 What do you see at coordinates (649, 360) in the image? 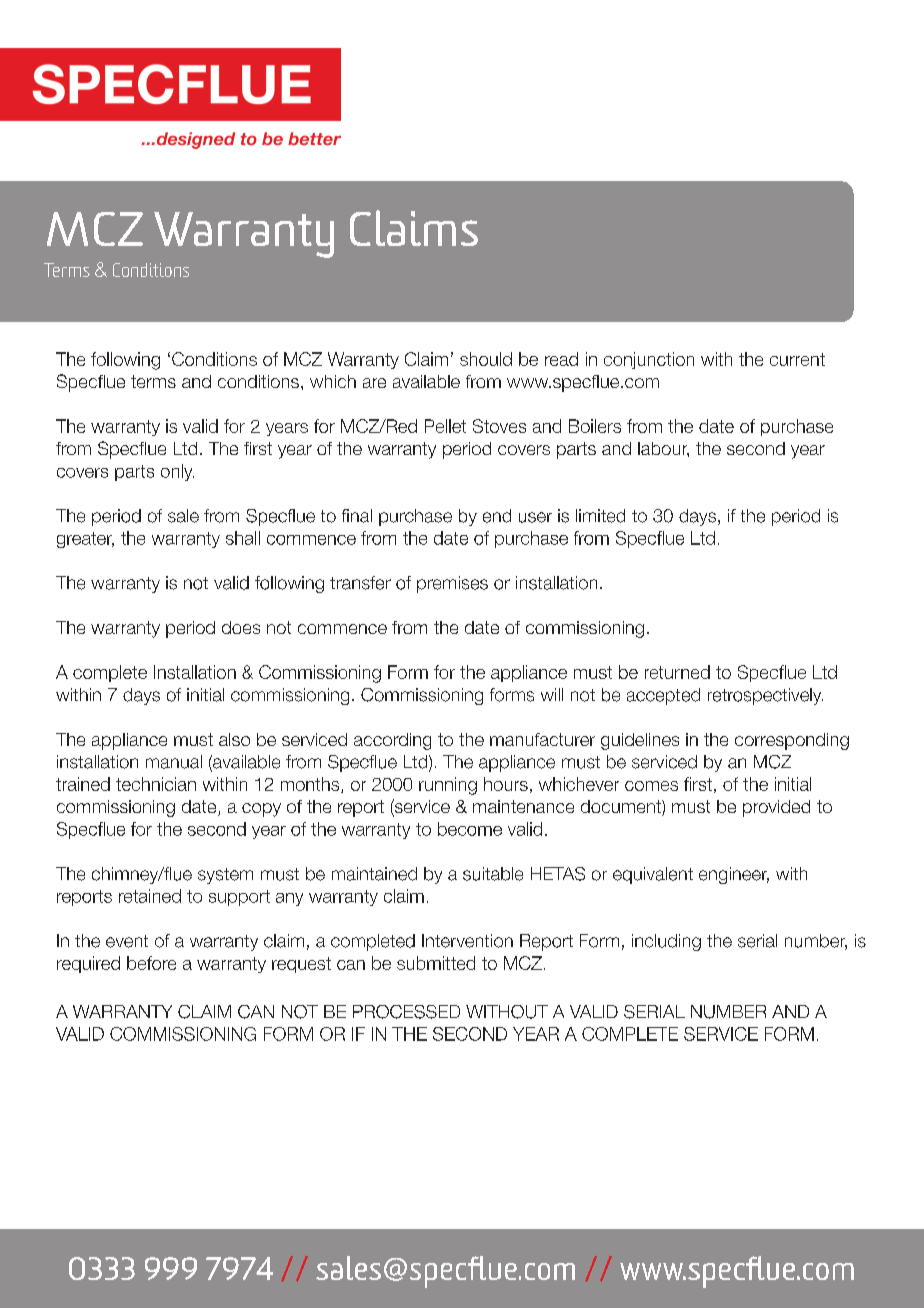
I see `conjunction` at bounding box center [649, 360].
